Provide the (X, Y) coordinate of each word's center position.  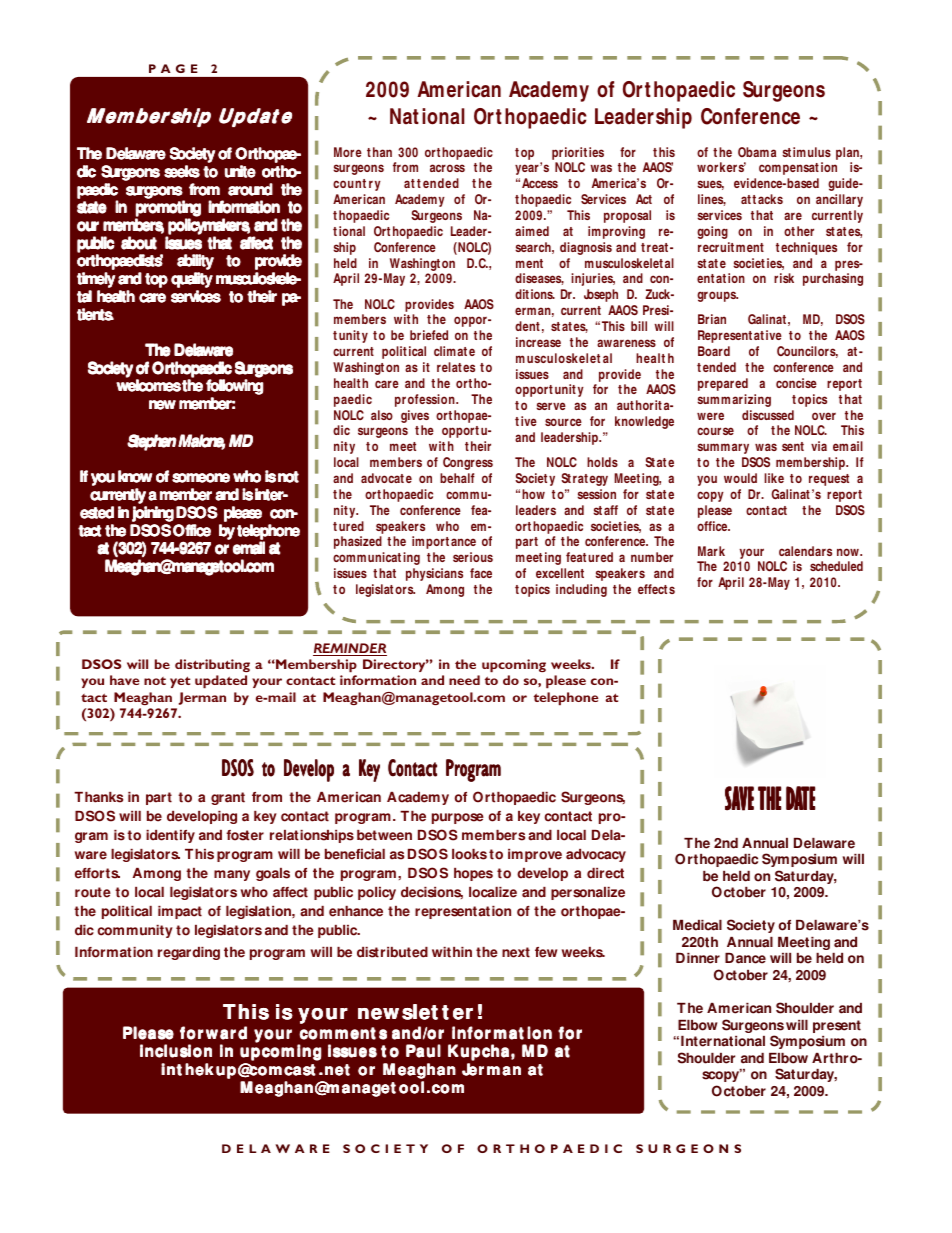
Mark (711, 551)
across (447, 168)
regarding (189, 953)
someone (201, 478)
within (452, 952)
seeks (182, 171)
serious (473, 557)
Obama (757, 152)
